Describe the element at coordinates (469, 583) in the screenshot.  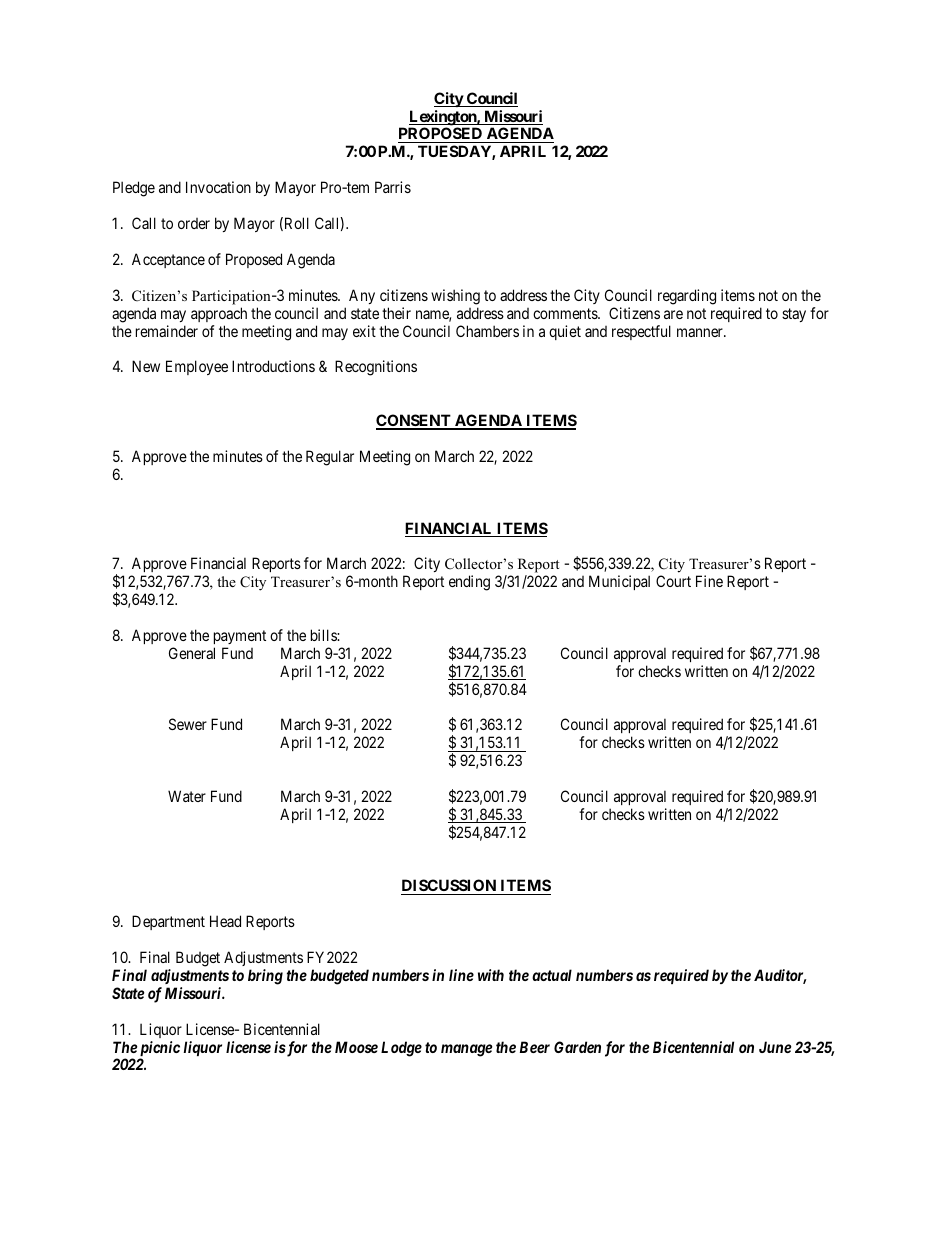
I see `ending` at that location.
